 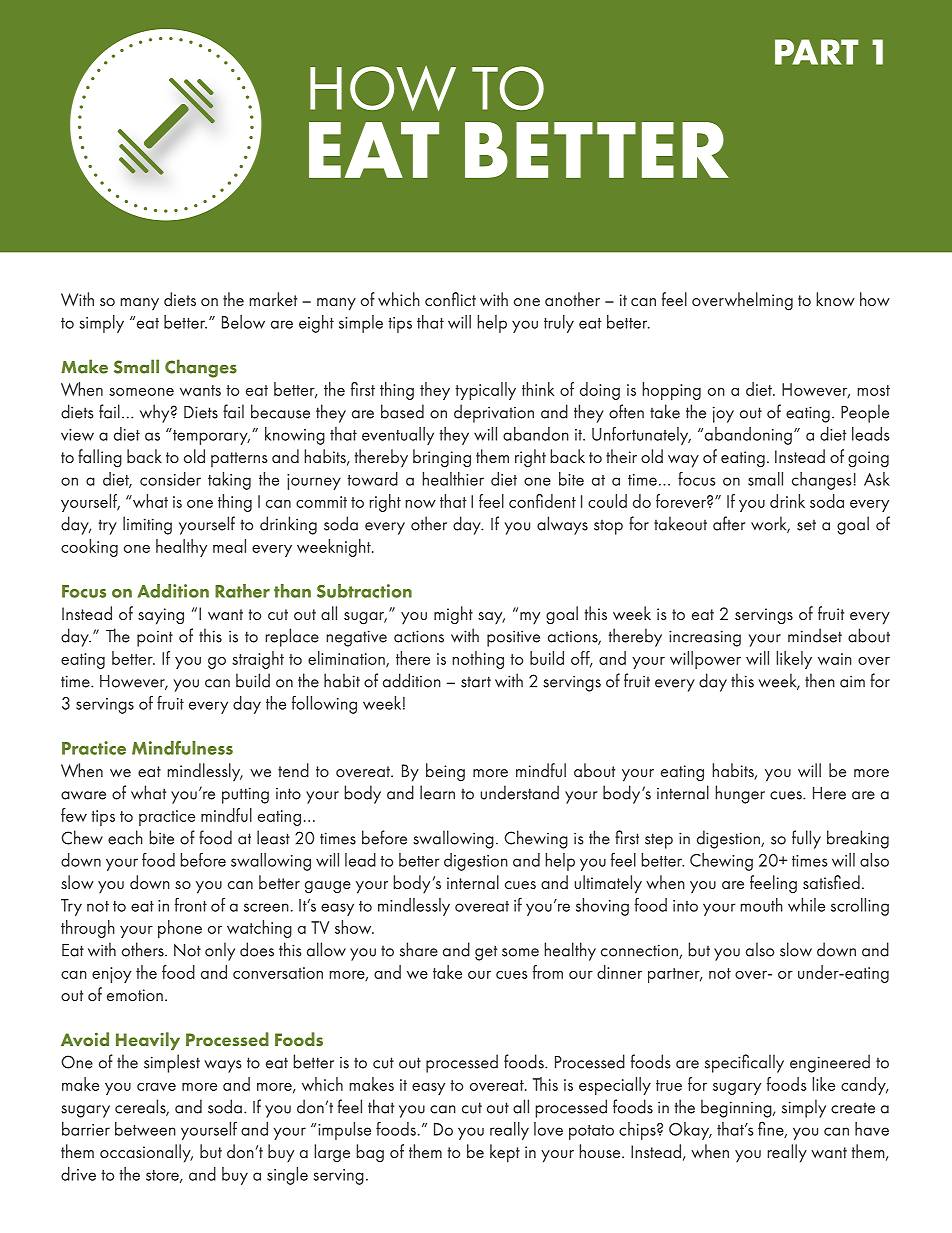 I want to click on phone, so click(x=180, y=929).
